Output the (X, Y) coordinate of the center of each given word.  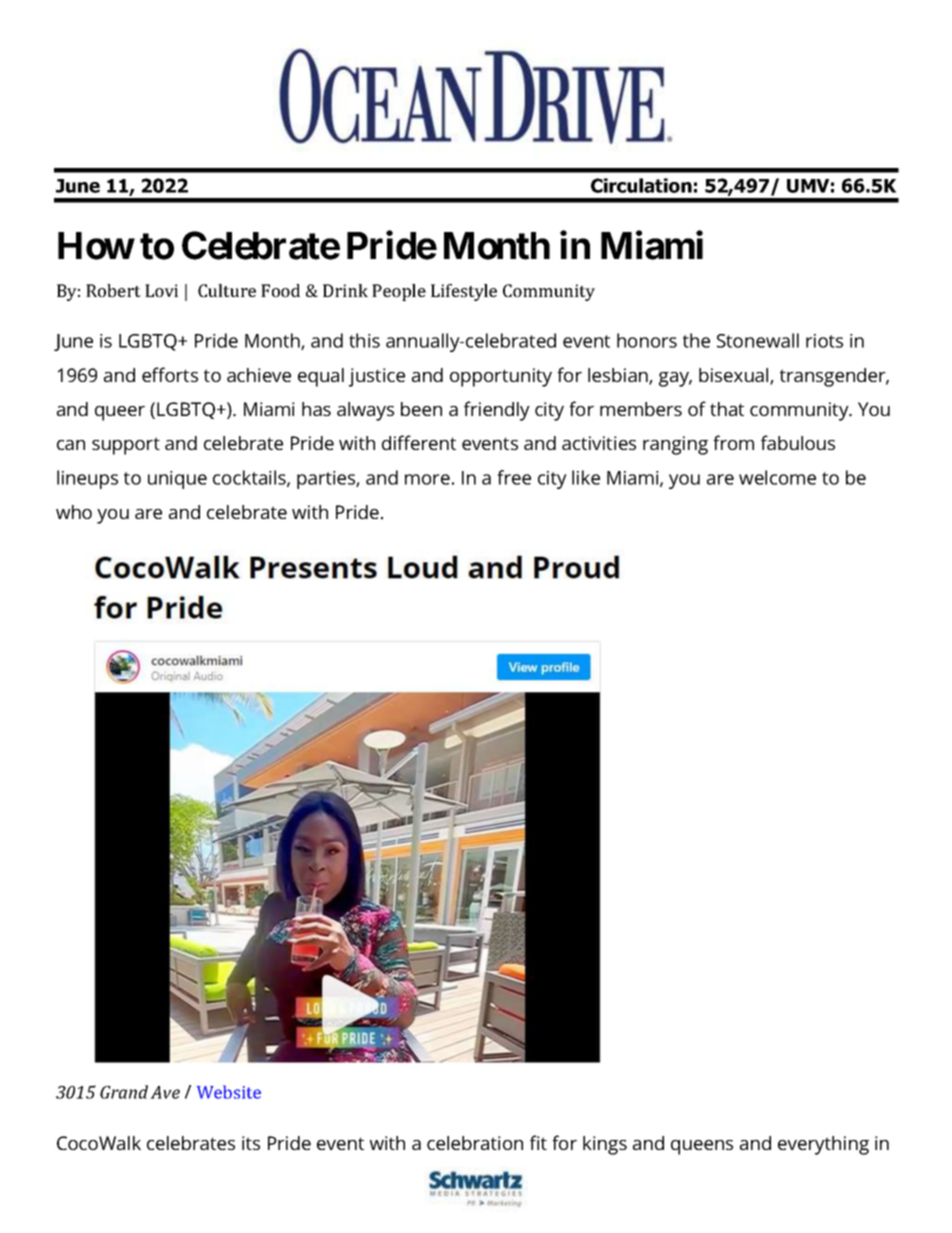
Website (229, 1092)
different (419, 442)
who (74, 512)
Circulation (641, 185)
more (427, 479)
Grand (124, 1092)
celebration (475, 1143)
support (126, 446)
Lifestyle (464, 292)
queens (702, 1147)
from (733, 442)
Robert (113, 290)
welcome (777, 477)
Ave (165, 1092)
